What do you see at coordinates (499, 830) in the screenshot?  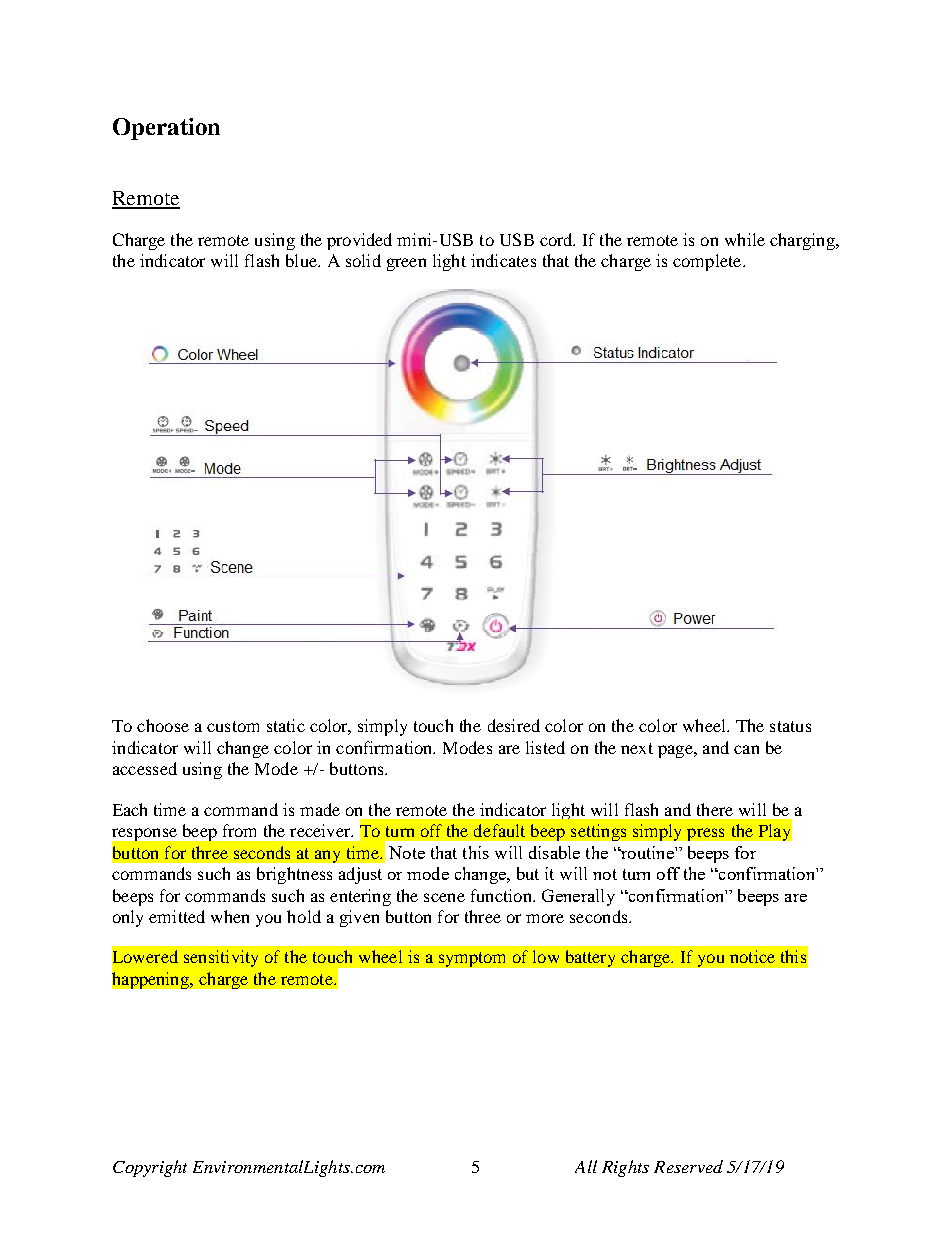 I see `default` at bounding box center [499, 830].
